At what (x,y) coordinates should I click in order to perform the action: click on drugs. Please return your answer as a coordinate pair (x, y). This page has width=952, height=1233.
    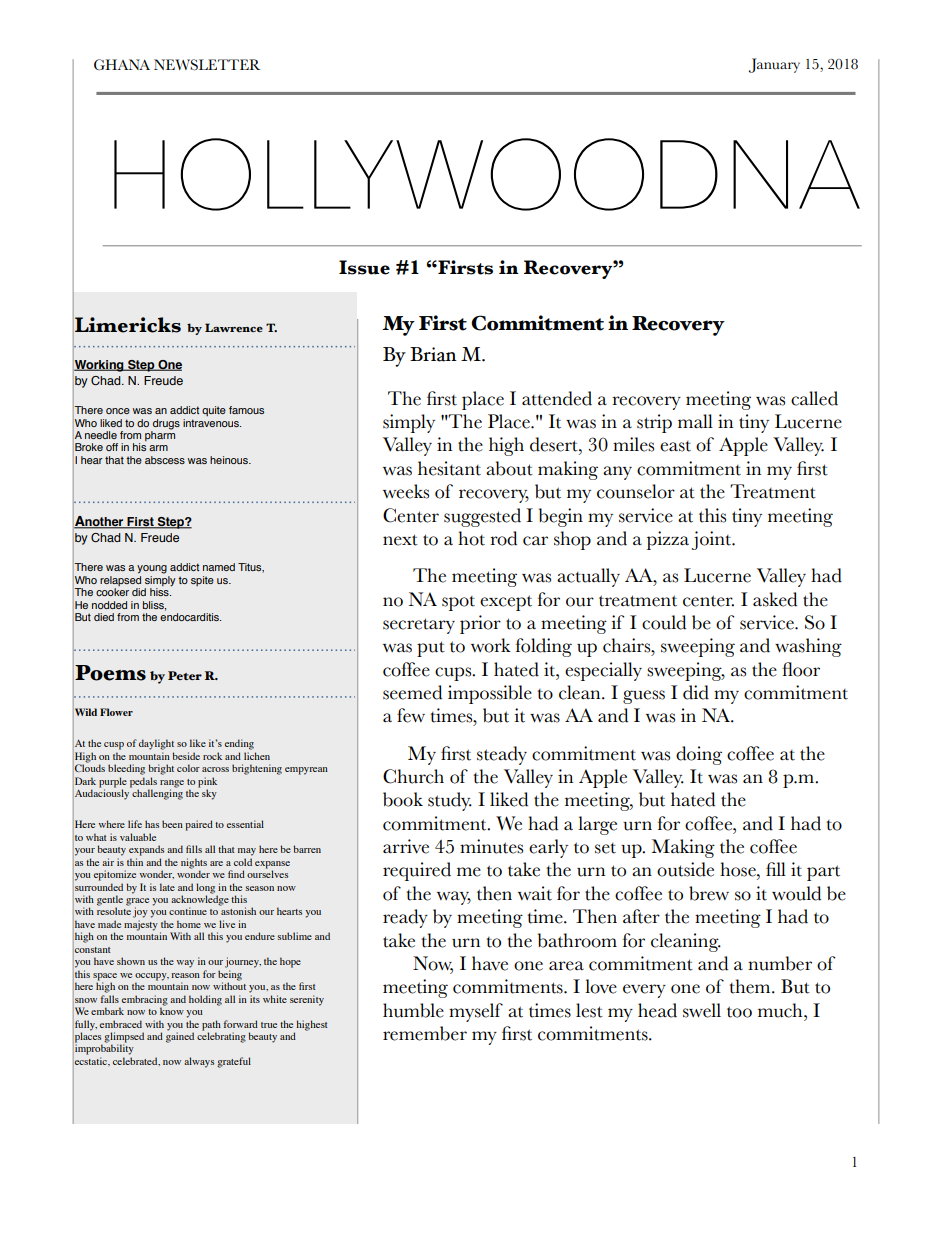
    Looking at the image, I should click on (166, 424).
